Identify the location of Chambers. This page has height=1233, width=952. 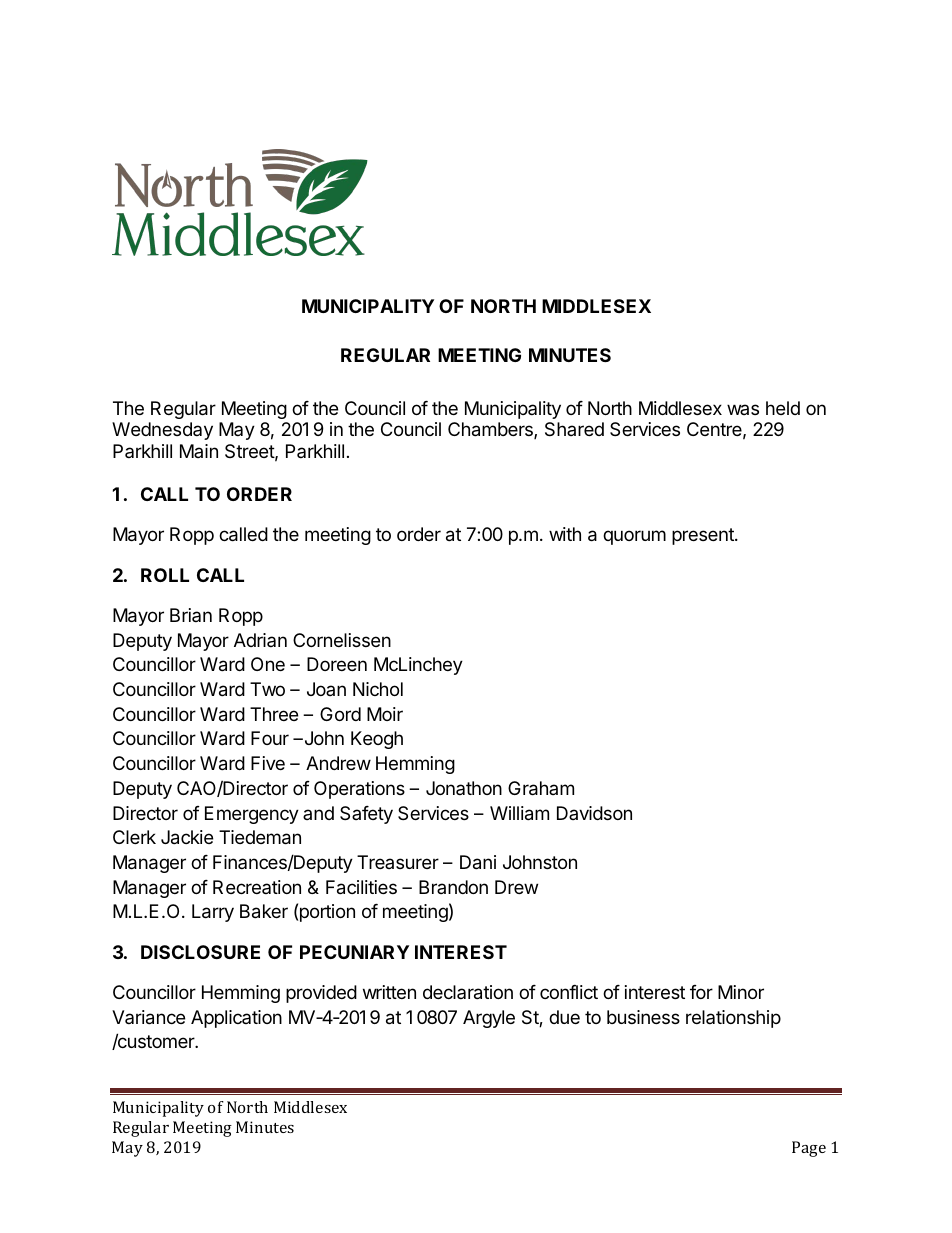
(491, 430).
